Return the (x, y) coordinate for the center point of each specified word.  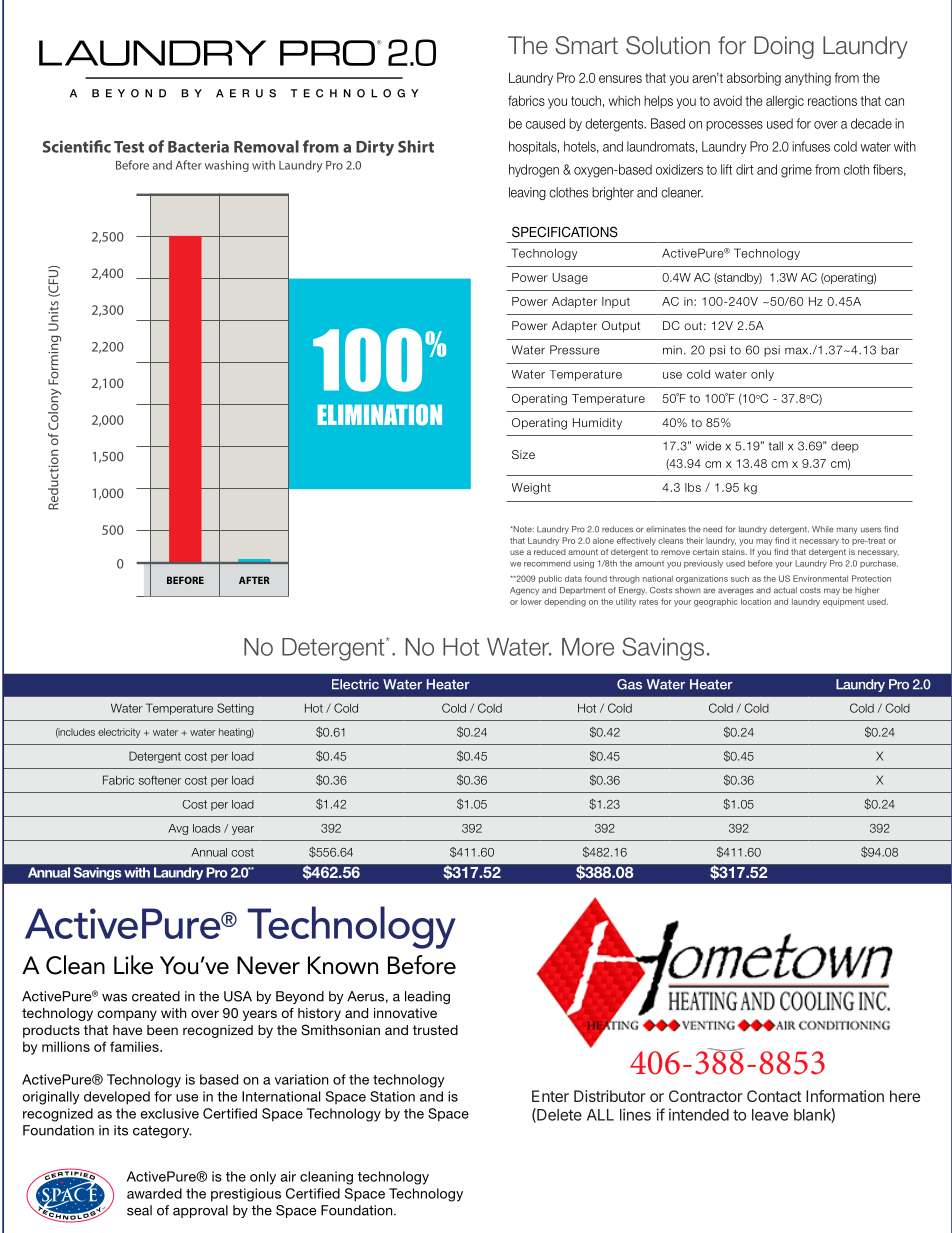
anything (808, 79)
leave (770, 1115)
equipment (843, 602)
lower (531, 601)
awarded (154, 1193)
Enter (550, 1096)
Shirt (416, 146)
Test (129, 147)
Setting (235, 709)
